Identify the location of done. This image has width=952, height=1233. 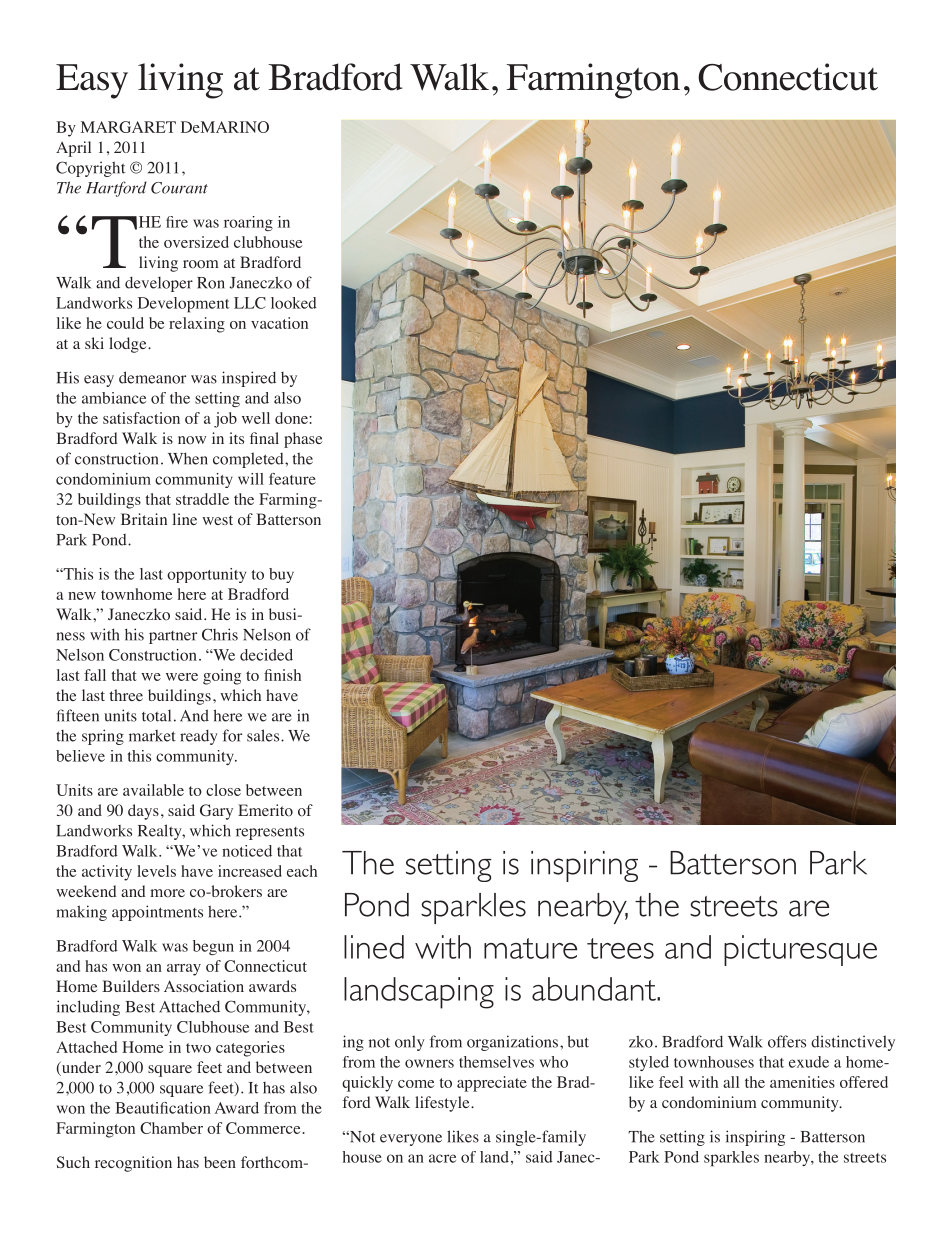
(292, 418).
